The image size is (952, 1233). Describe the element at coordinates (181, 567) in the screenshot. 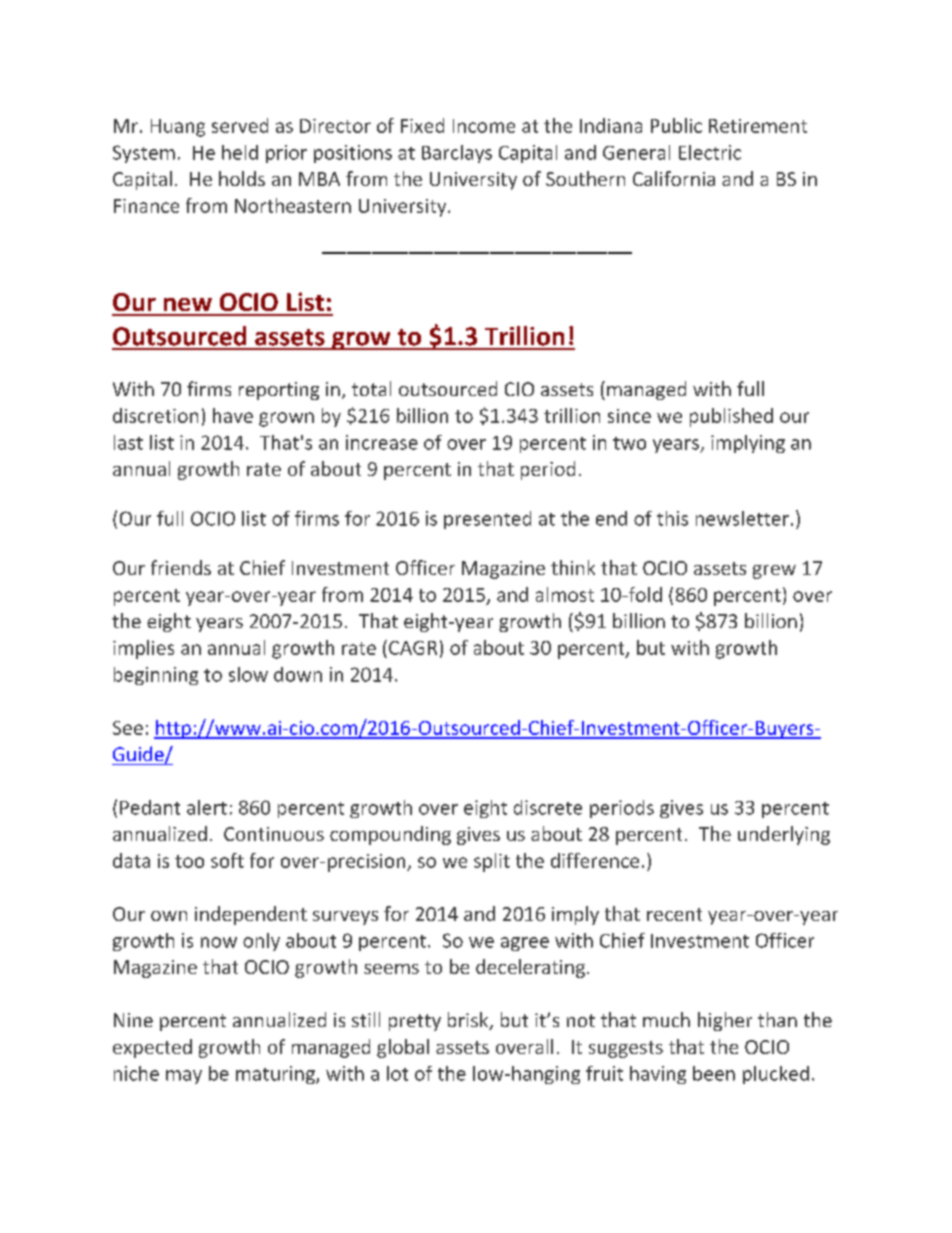

I see `friends` at that location.
